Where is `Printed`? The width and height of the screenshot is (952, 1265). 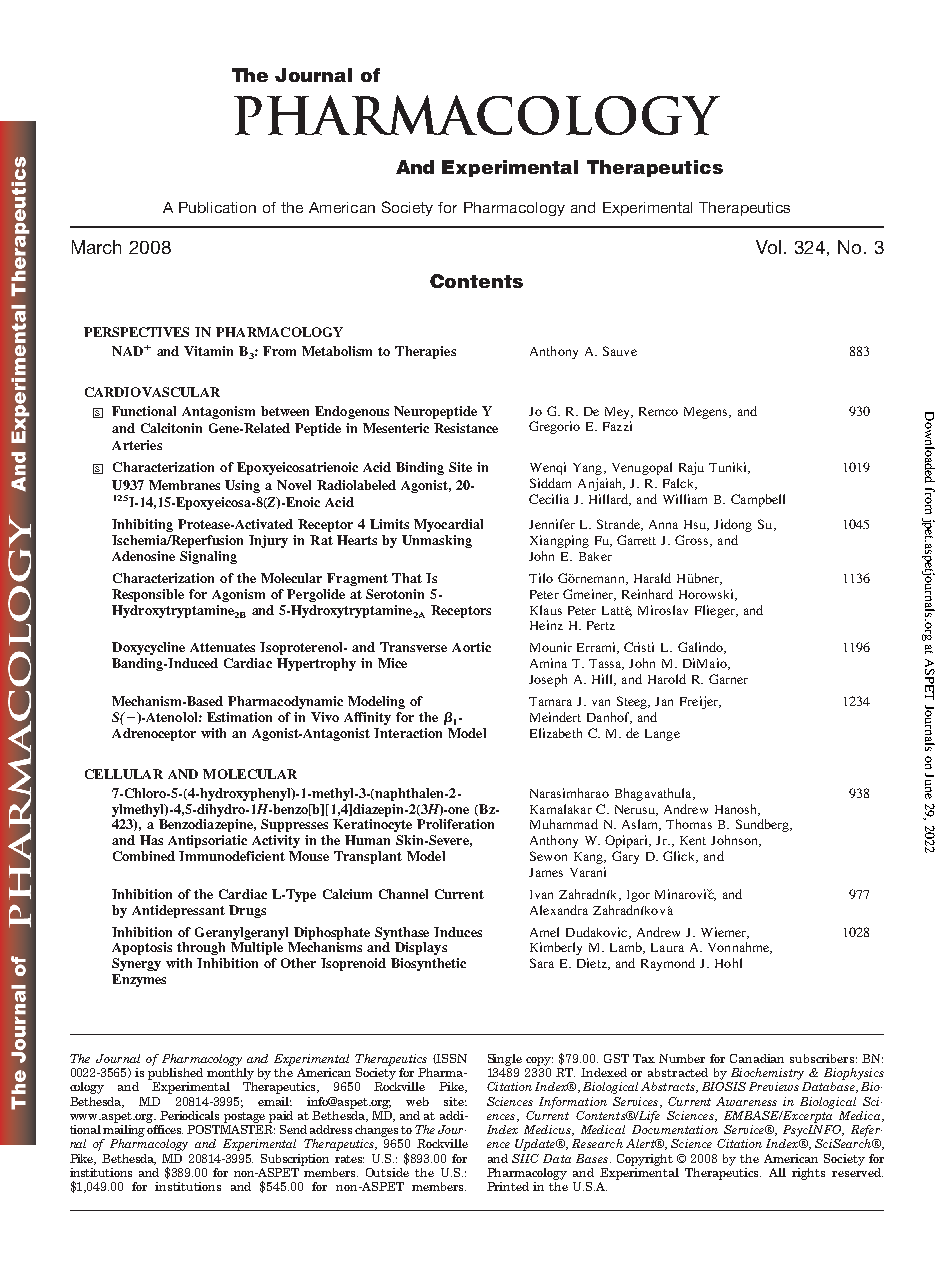
Printed is located at coordinates (508, 1186).
